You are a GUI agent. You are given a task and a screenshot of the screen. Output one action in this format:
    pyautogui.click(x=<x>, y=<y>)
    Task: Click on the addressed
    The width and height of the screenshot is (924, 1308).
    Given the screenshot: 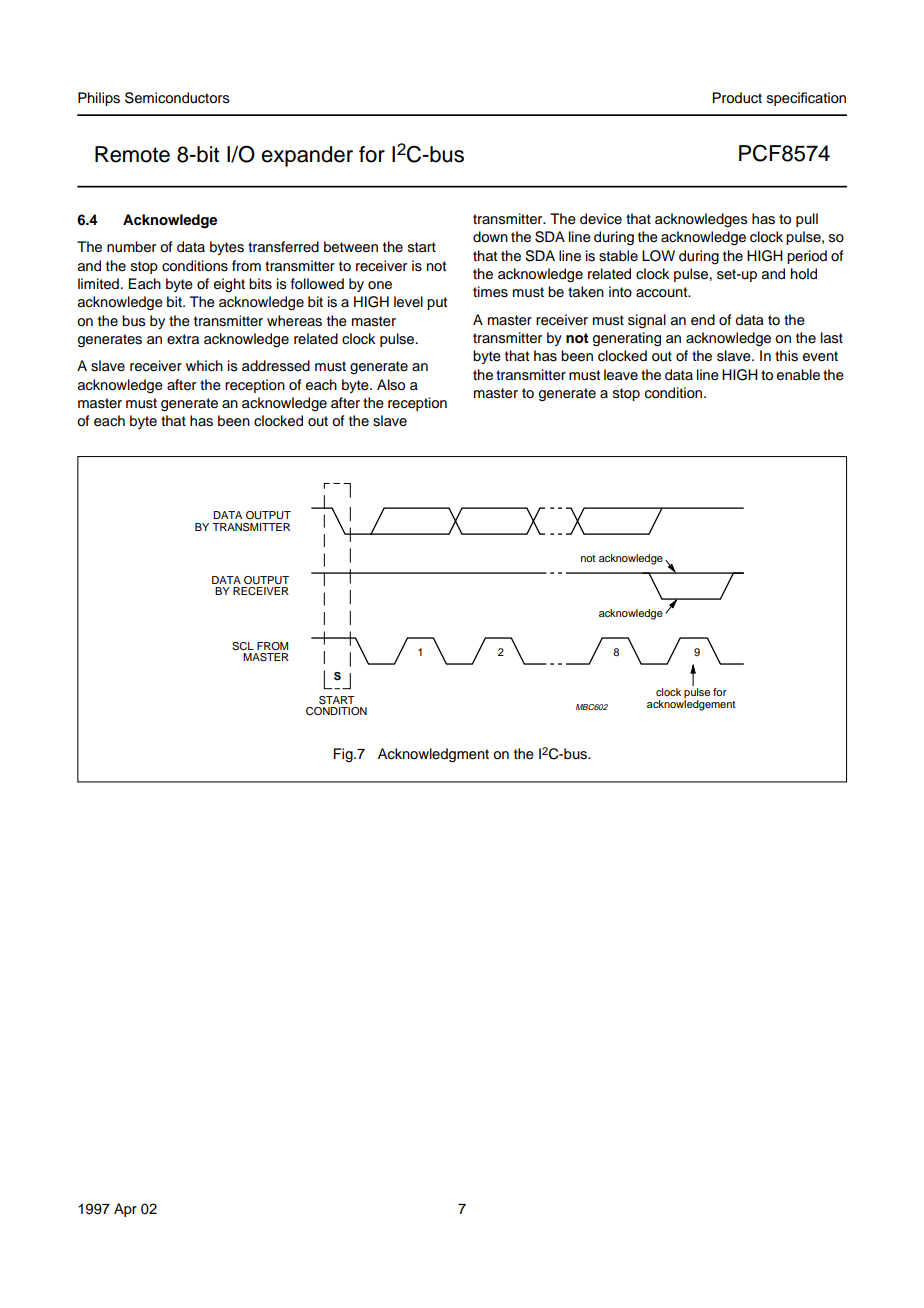 What is the action you would take?
    pyautogui.click(x=276, y=366)
